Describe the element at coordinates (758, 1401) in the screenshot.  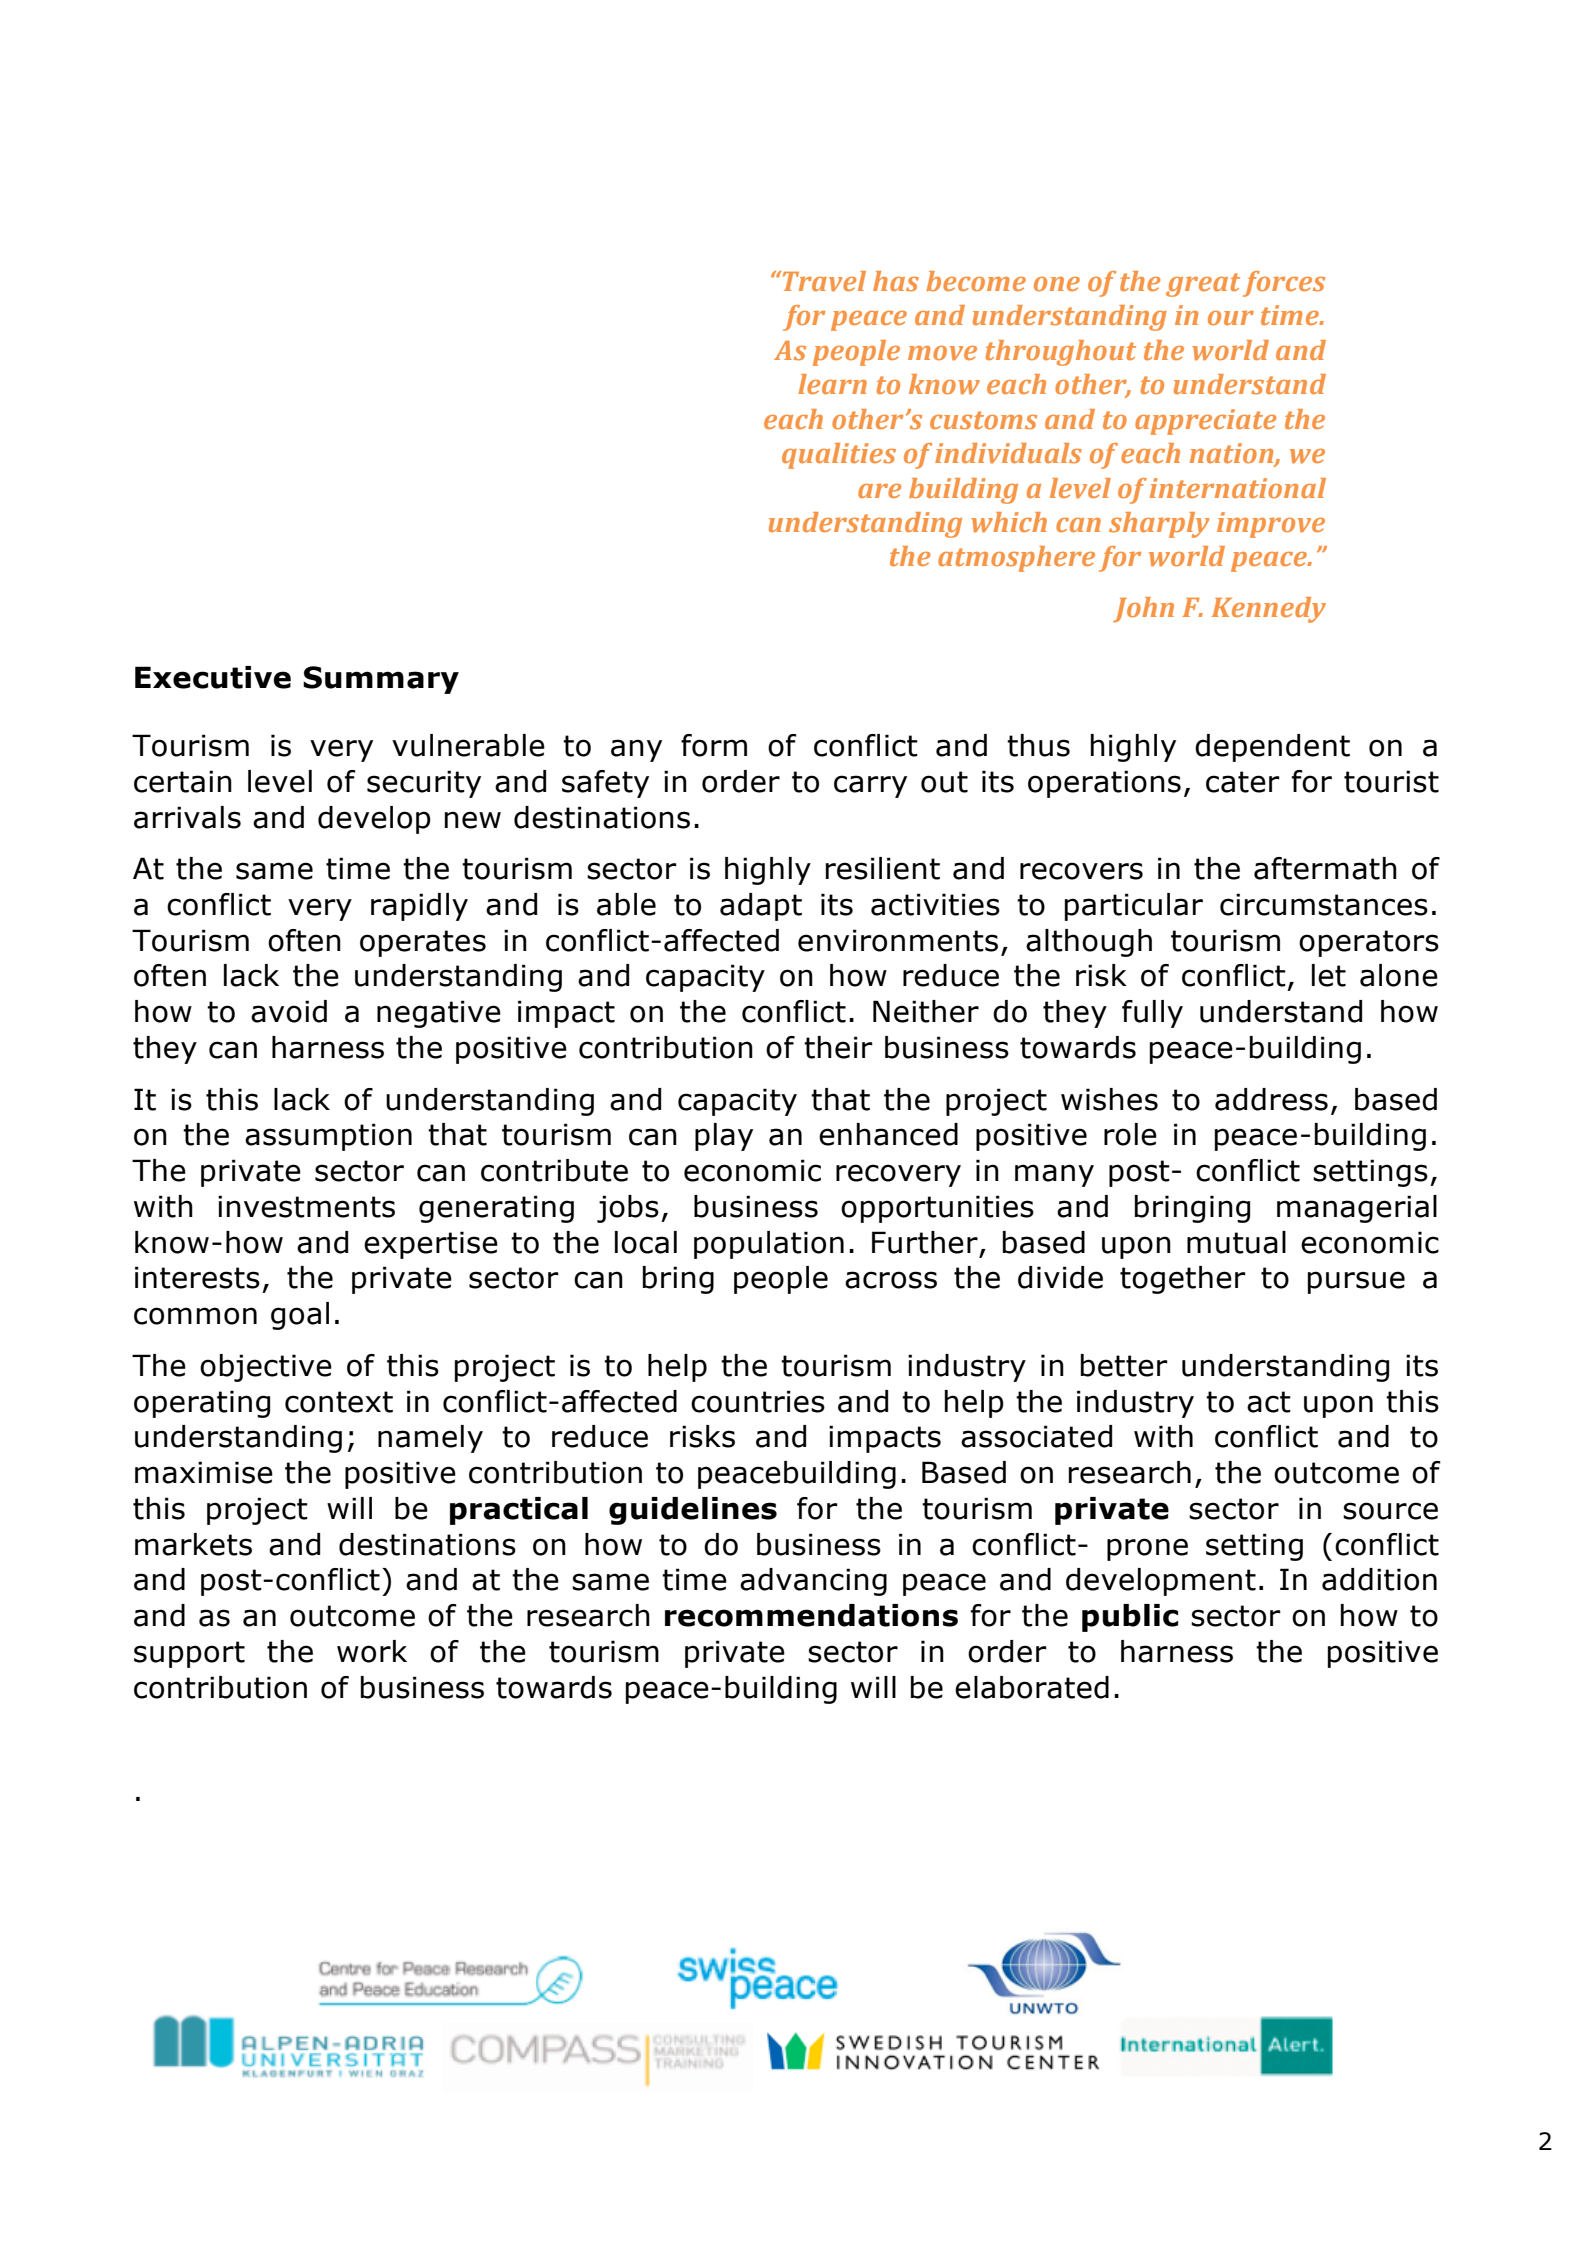
I see `countries` at that location.
